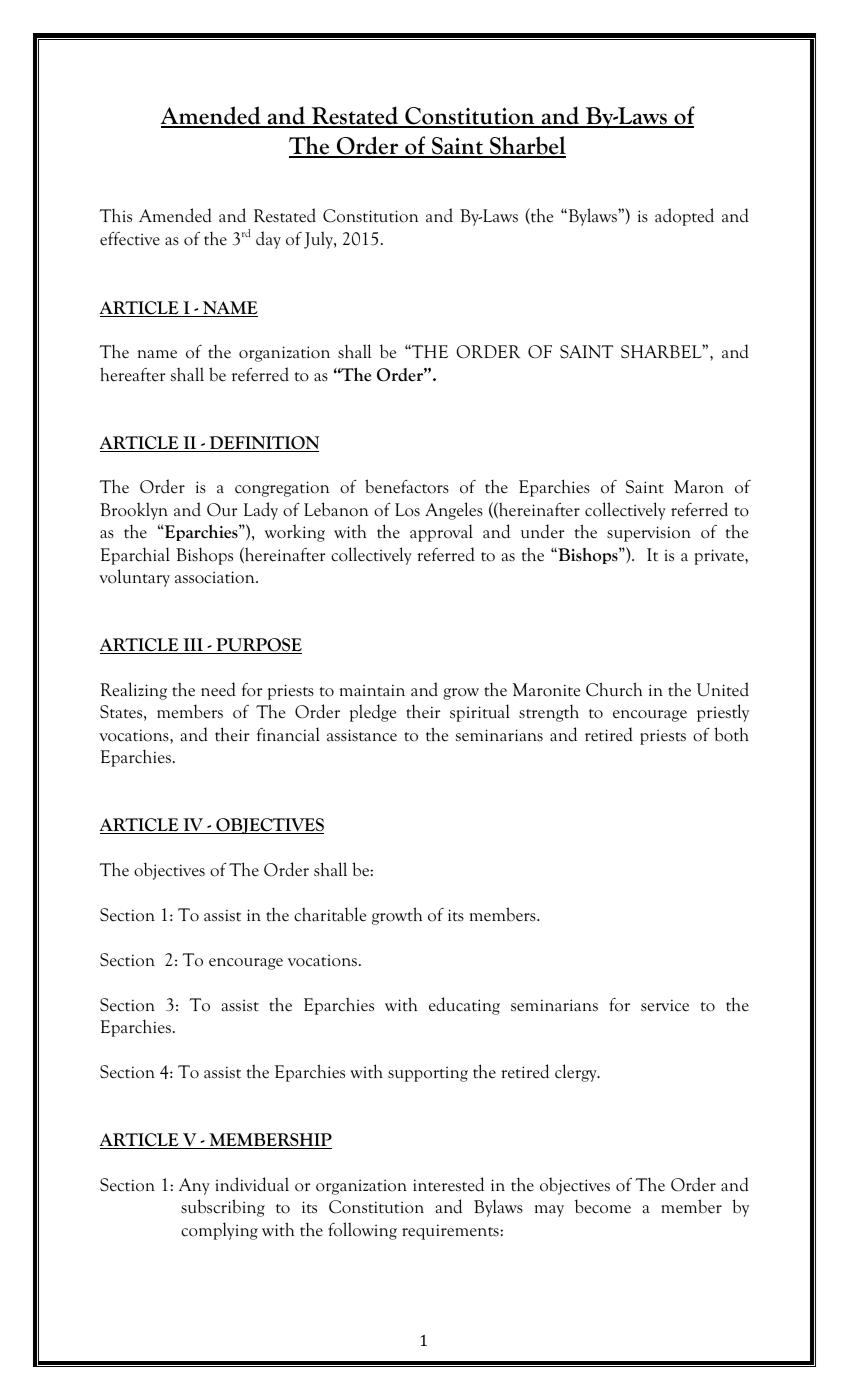 The height and width of the screenshot is (1400, 849). What do you see at coordinates (665, 1005) in the screenshot?
I see `service` at bounding box center [665, 1005].
